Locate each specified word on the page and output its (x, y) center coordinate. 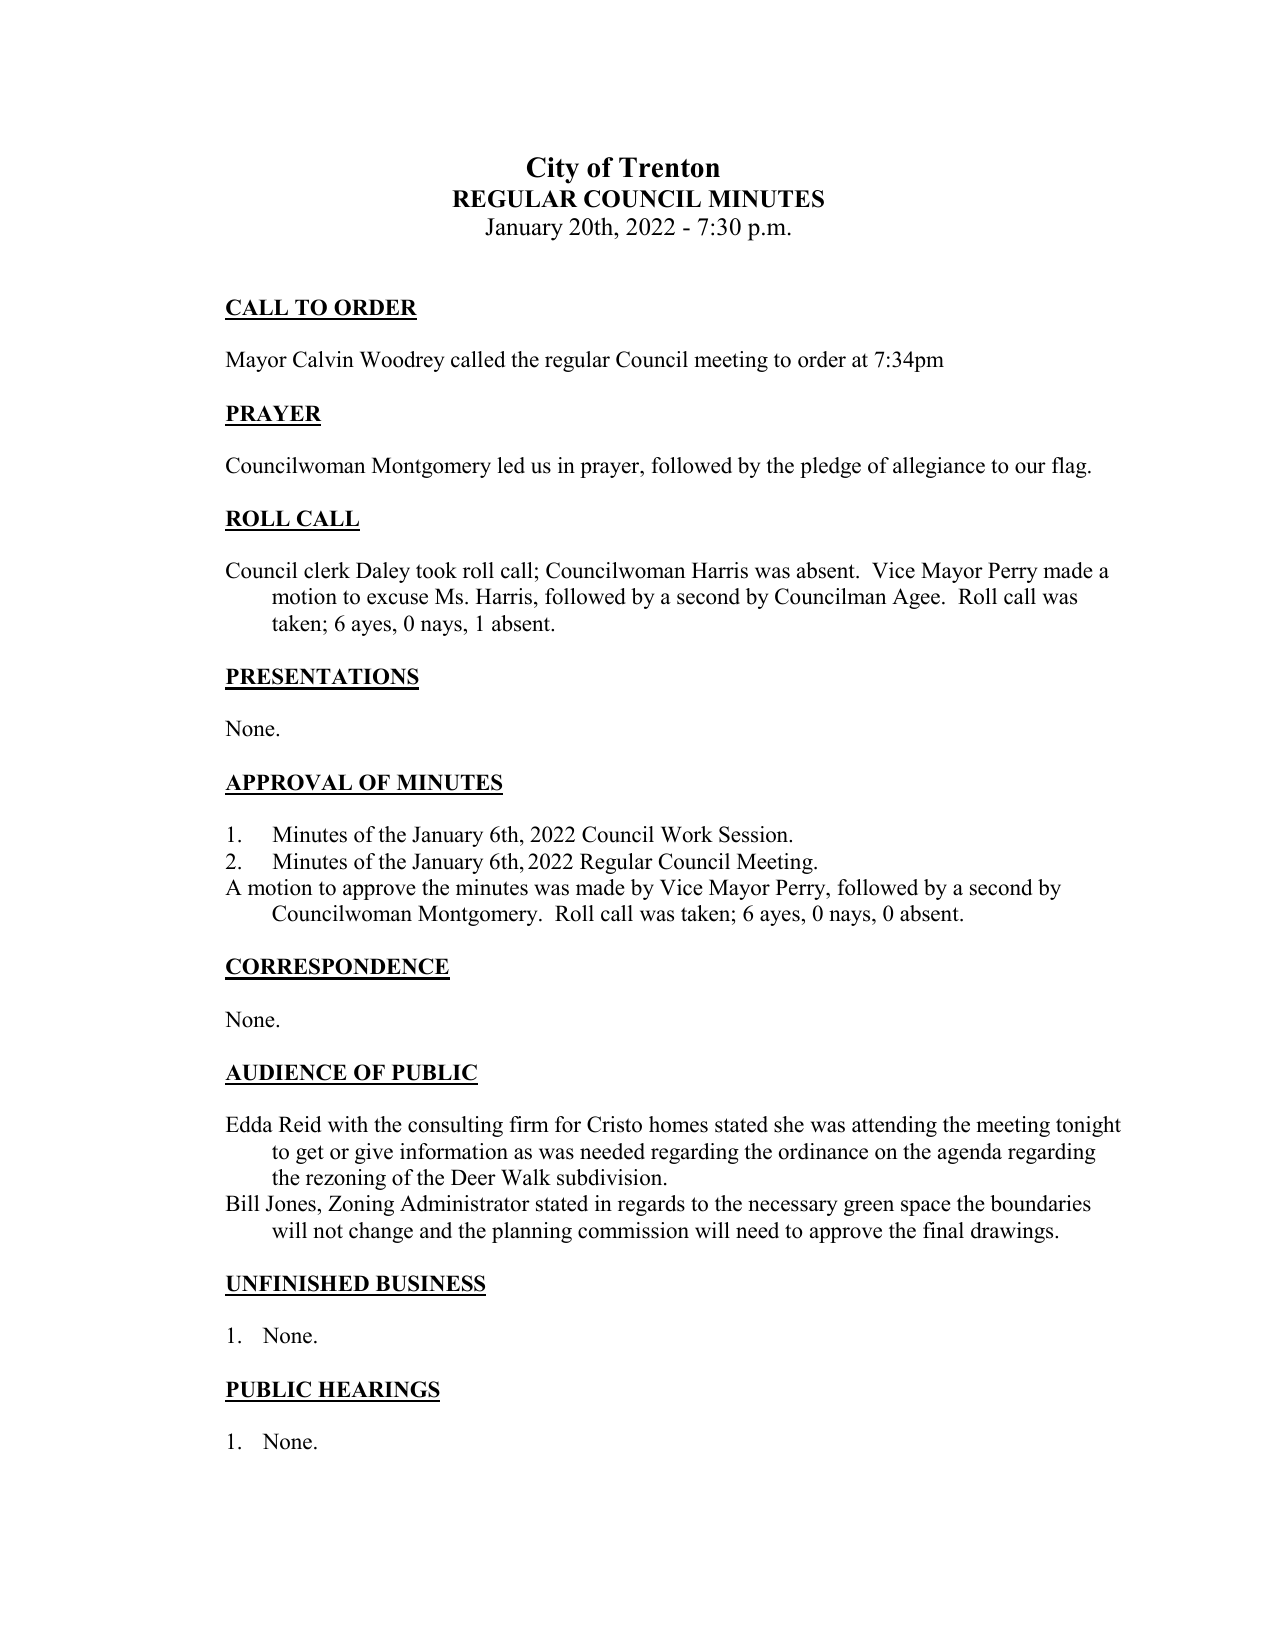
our (1030, 468)
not (328, 1231)
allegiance (939, 467)
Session (755, 834)
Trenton (669, 167)
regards (651, 1205)
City (553, 170)
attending (894, 1126)
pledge (830, 467)
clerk (327, 570)
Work (687, 834)
